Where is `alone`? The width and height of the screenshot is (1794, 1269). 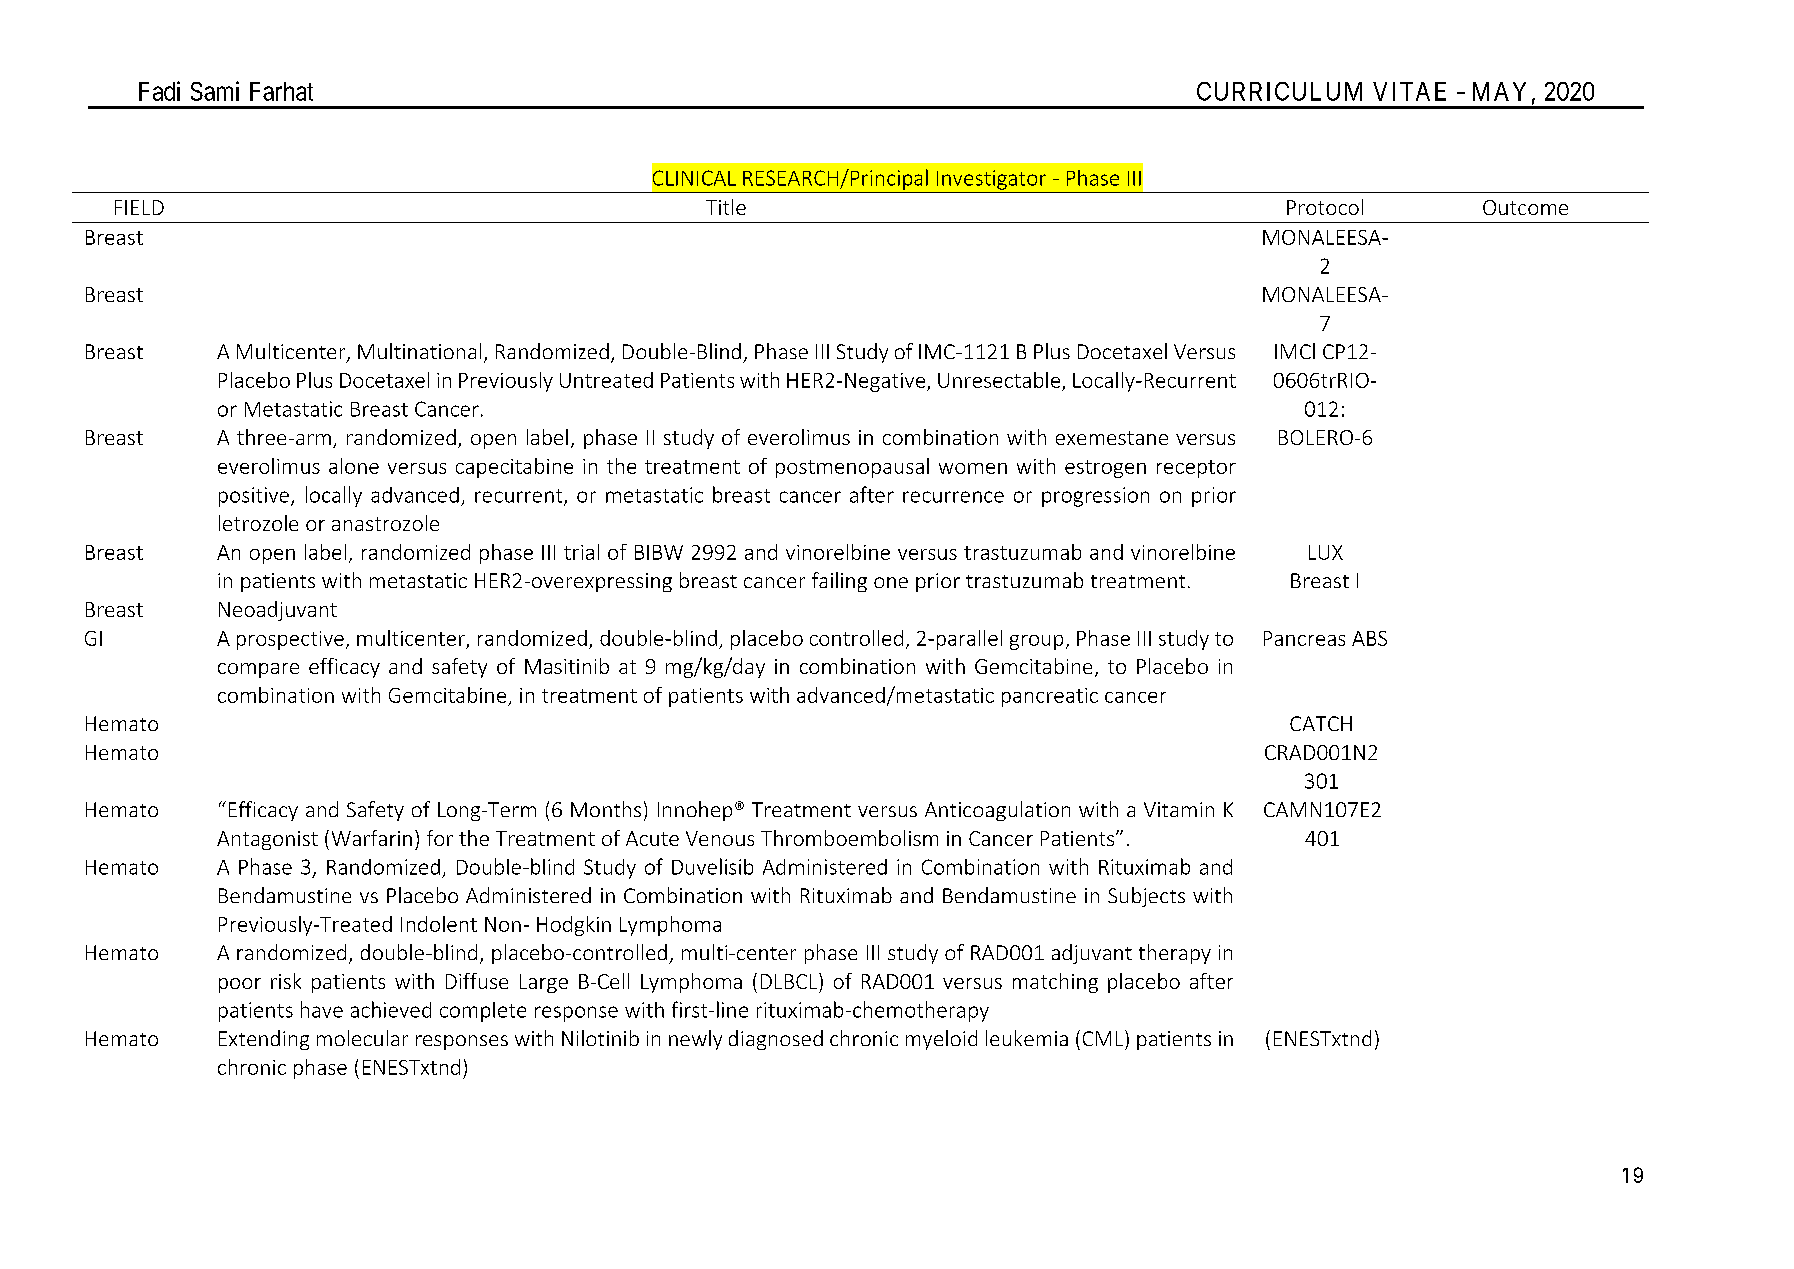
alone is located at coordinates (354, 466).
